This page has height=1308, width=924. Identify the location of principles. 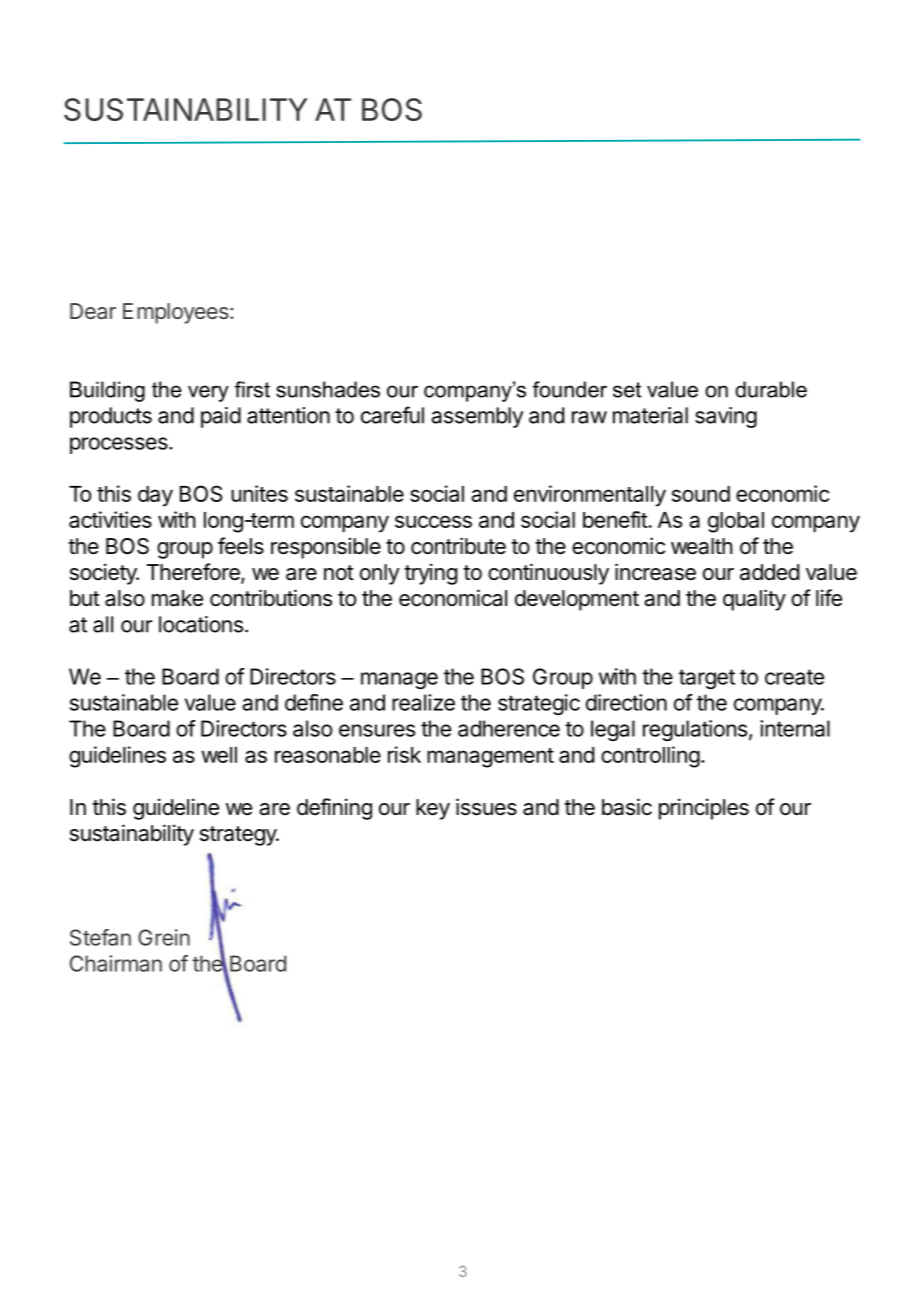
(704, 809).
